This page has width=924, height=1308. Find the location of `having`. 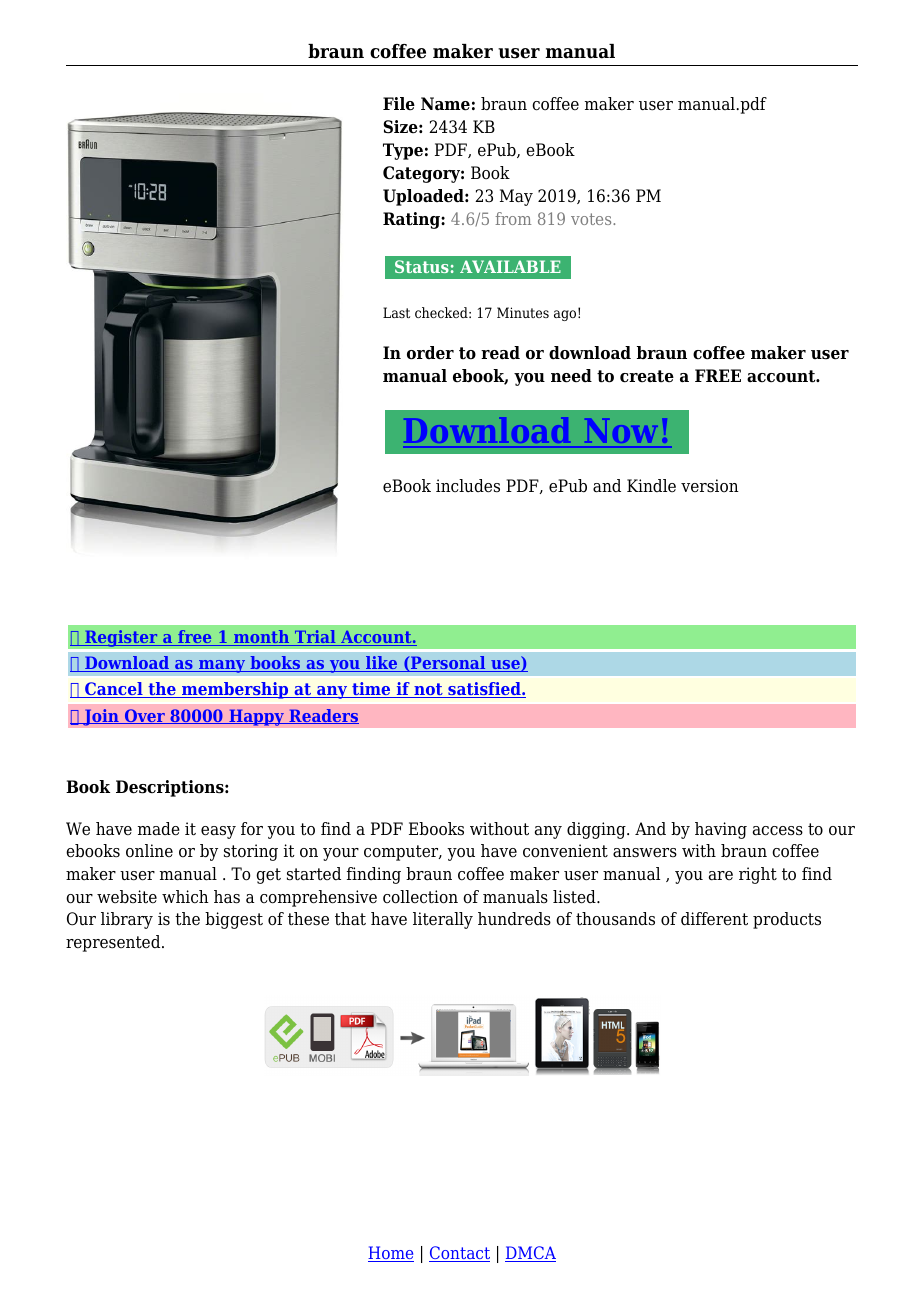

having is located at coordinates (721, 830).
